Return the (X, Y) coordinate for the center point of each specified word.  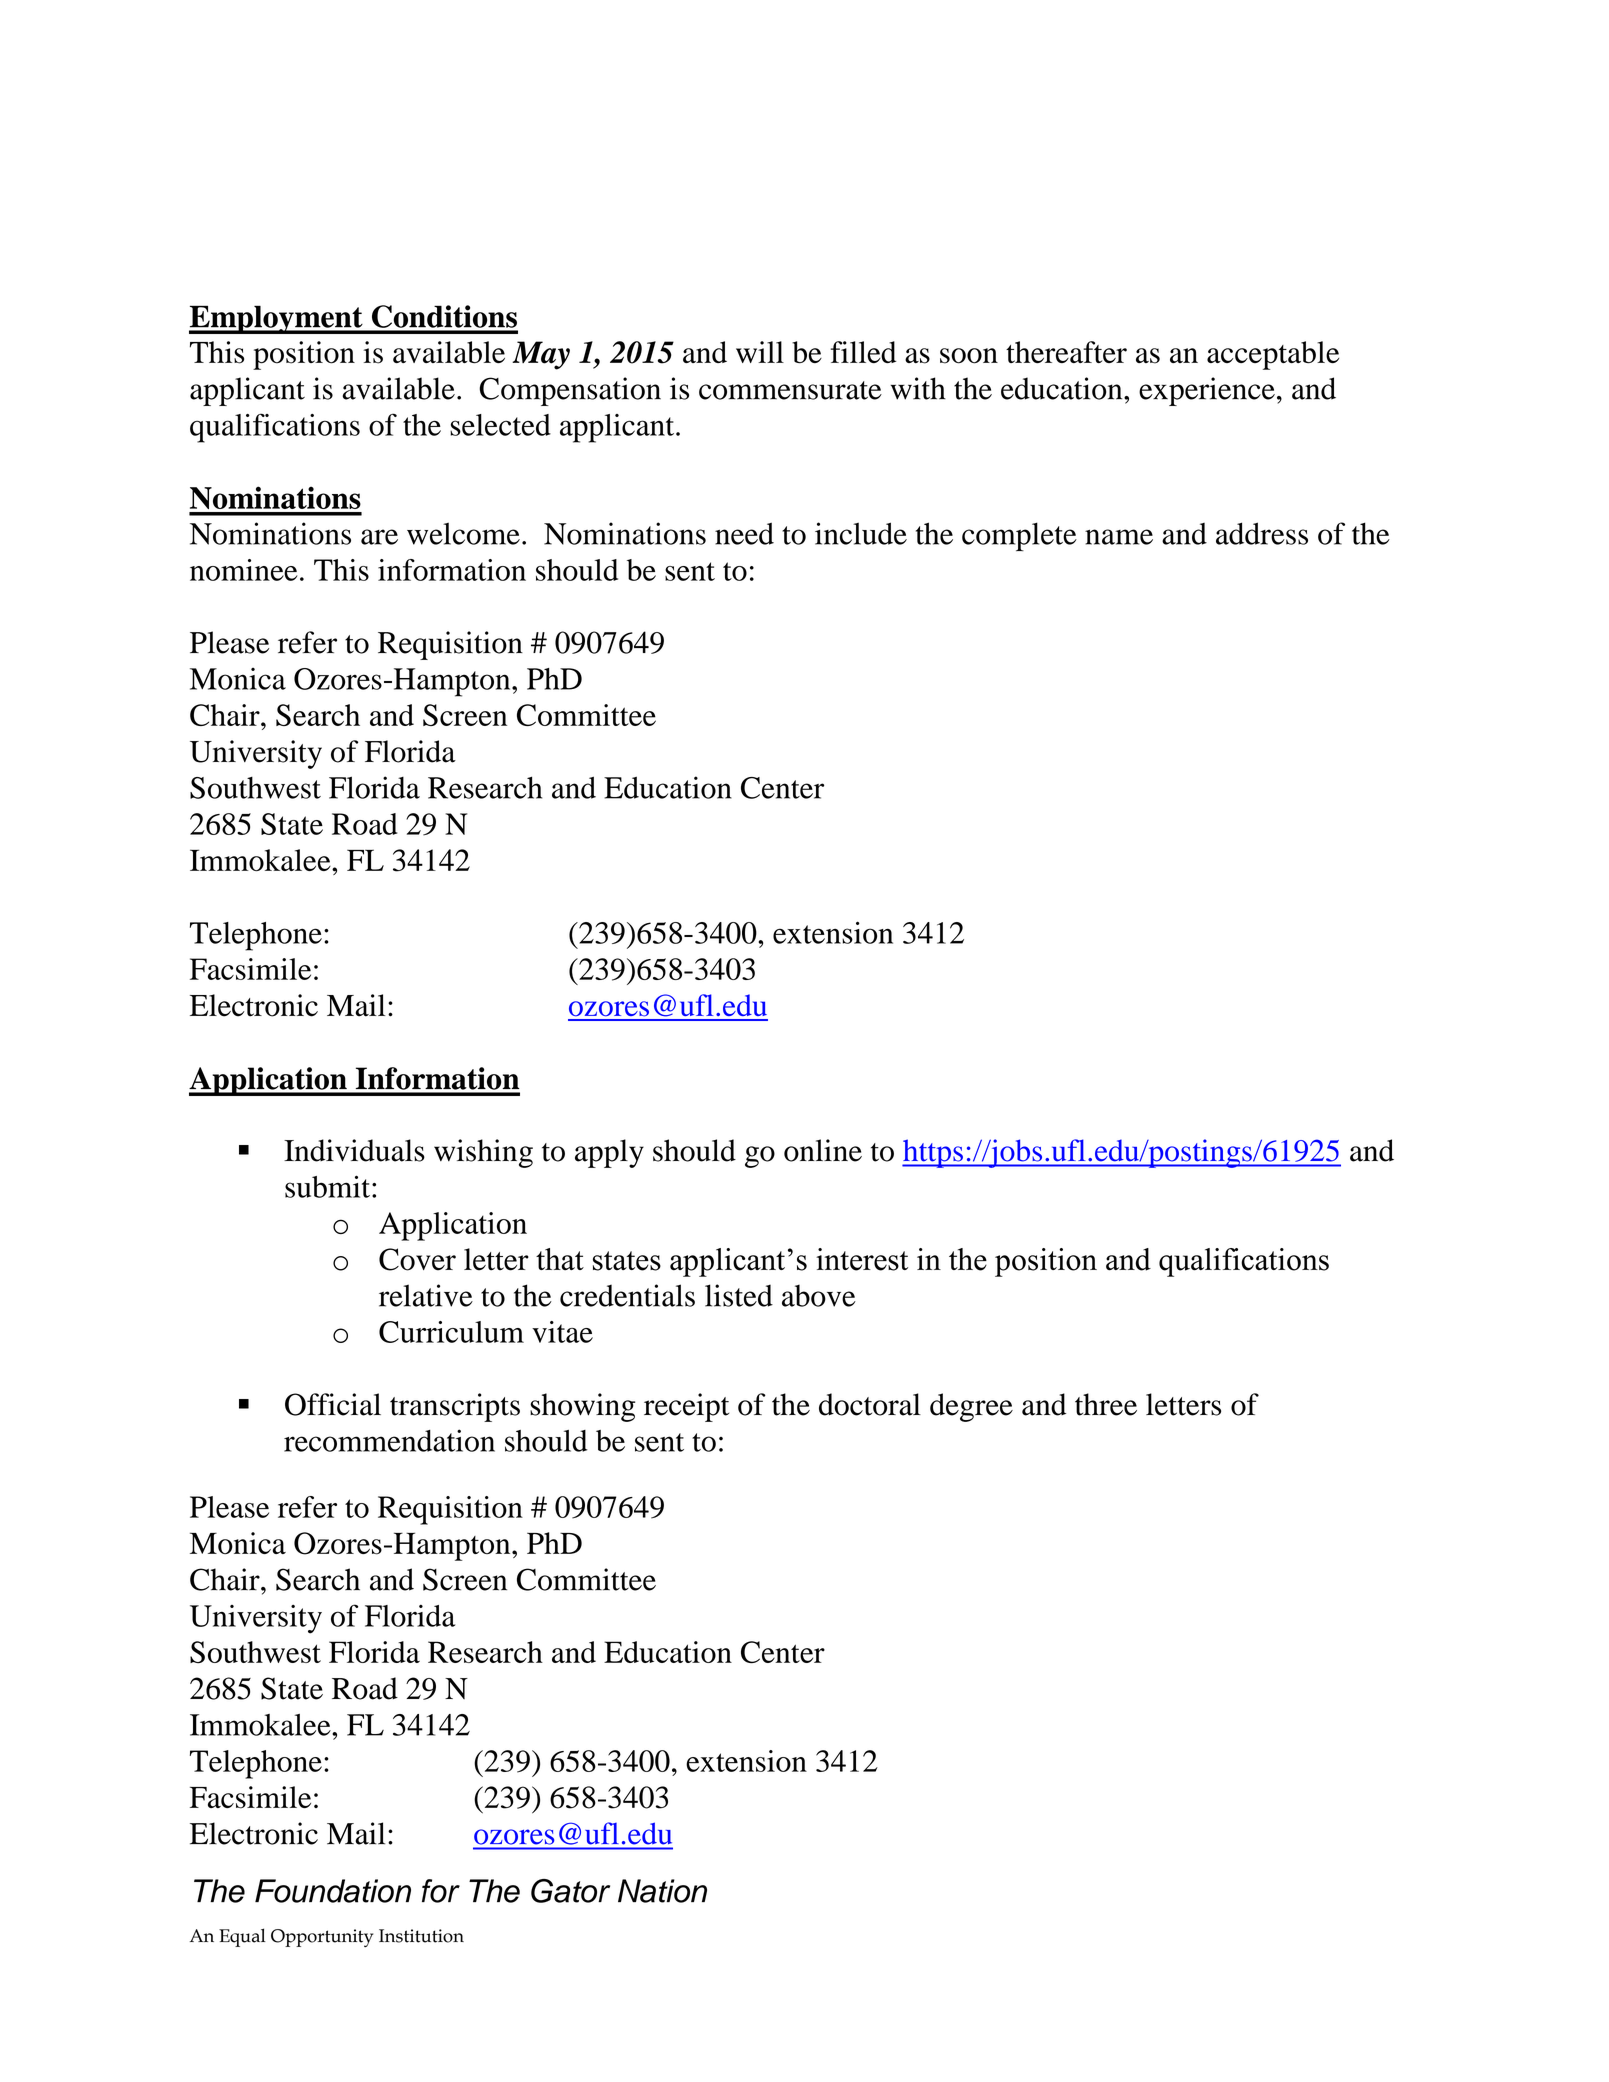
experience (1207, 391)
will (760, 352)
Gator (570, 1891)
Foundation (333, 1891)
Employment (277, 319)
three (1106, 1404)
